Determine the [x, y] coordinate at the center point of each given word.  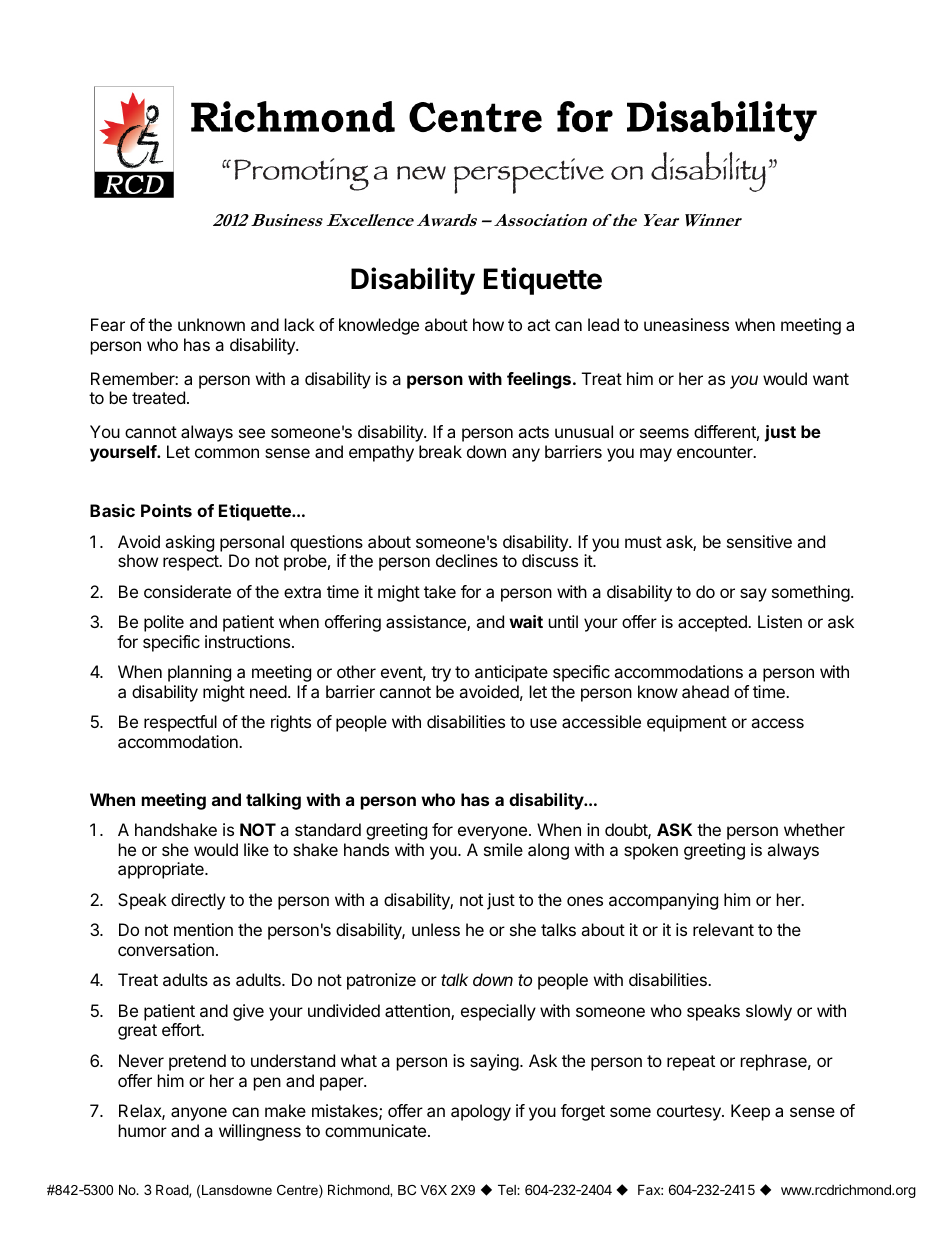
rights [291, 723]
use [543, 723]
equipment [687, 723]
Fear [108, 324]
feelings [539, 380]
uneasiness [686, 324]
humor [143, 1130]
